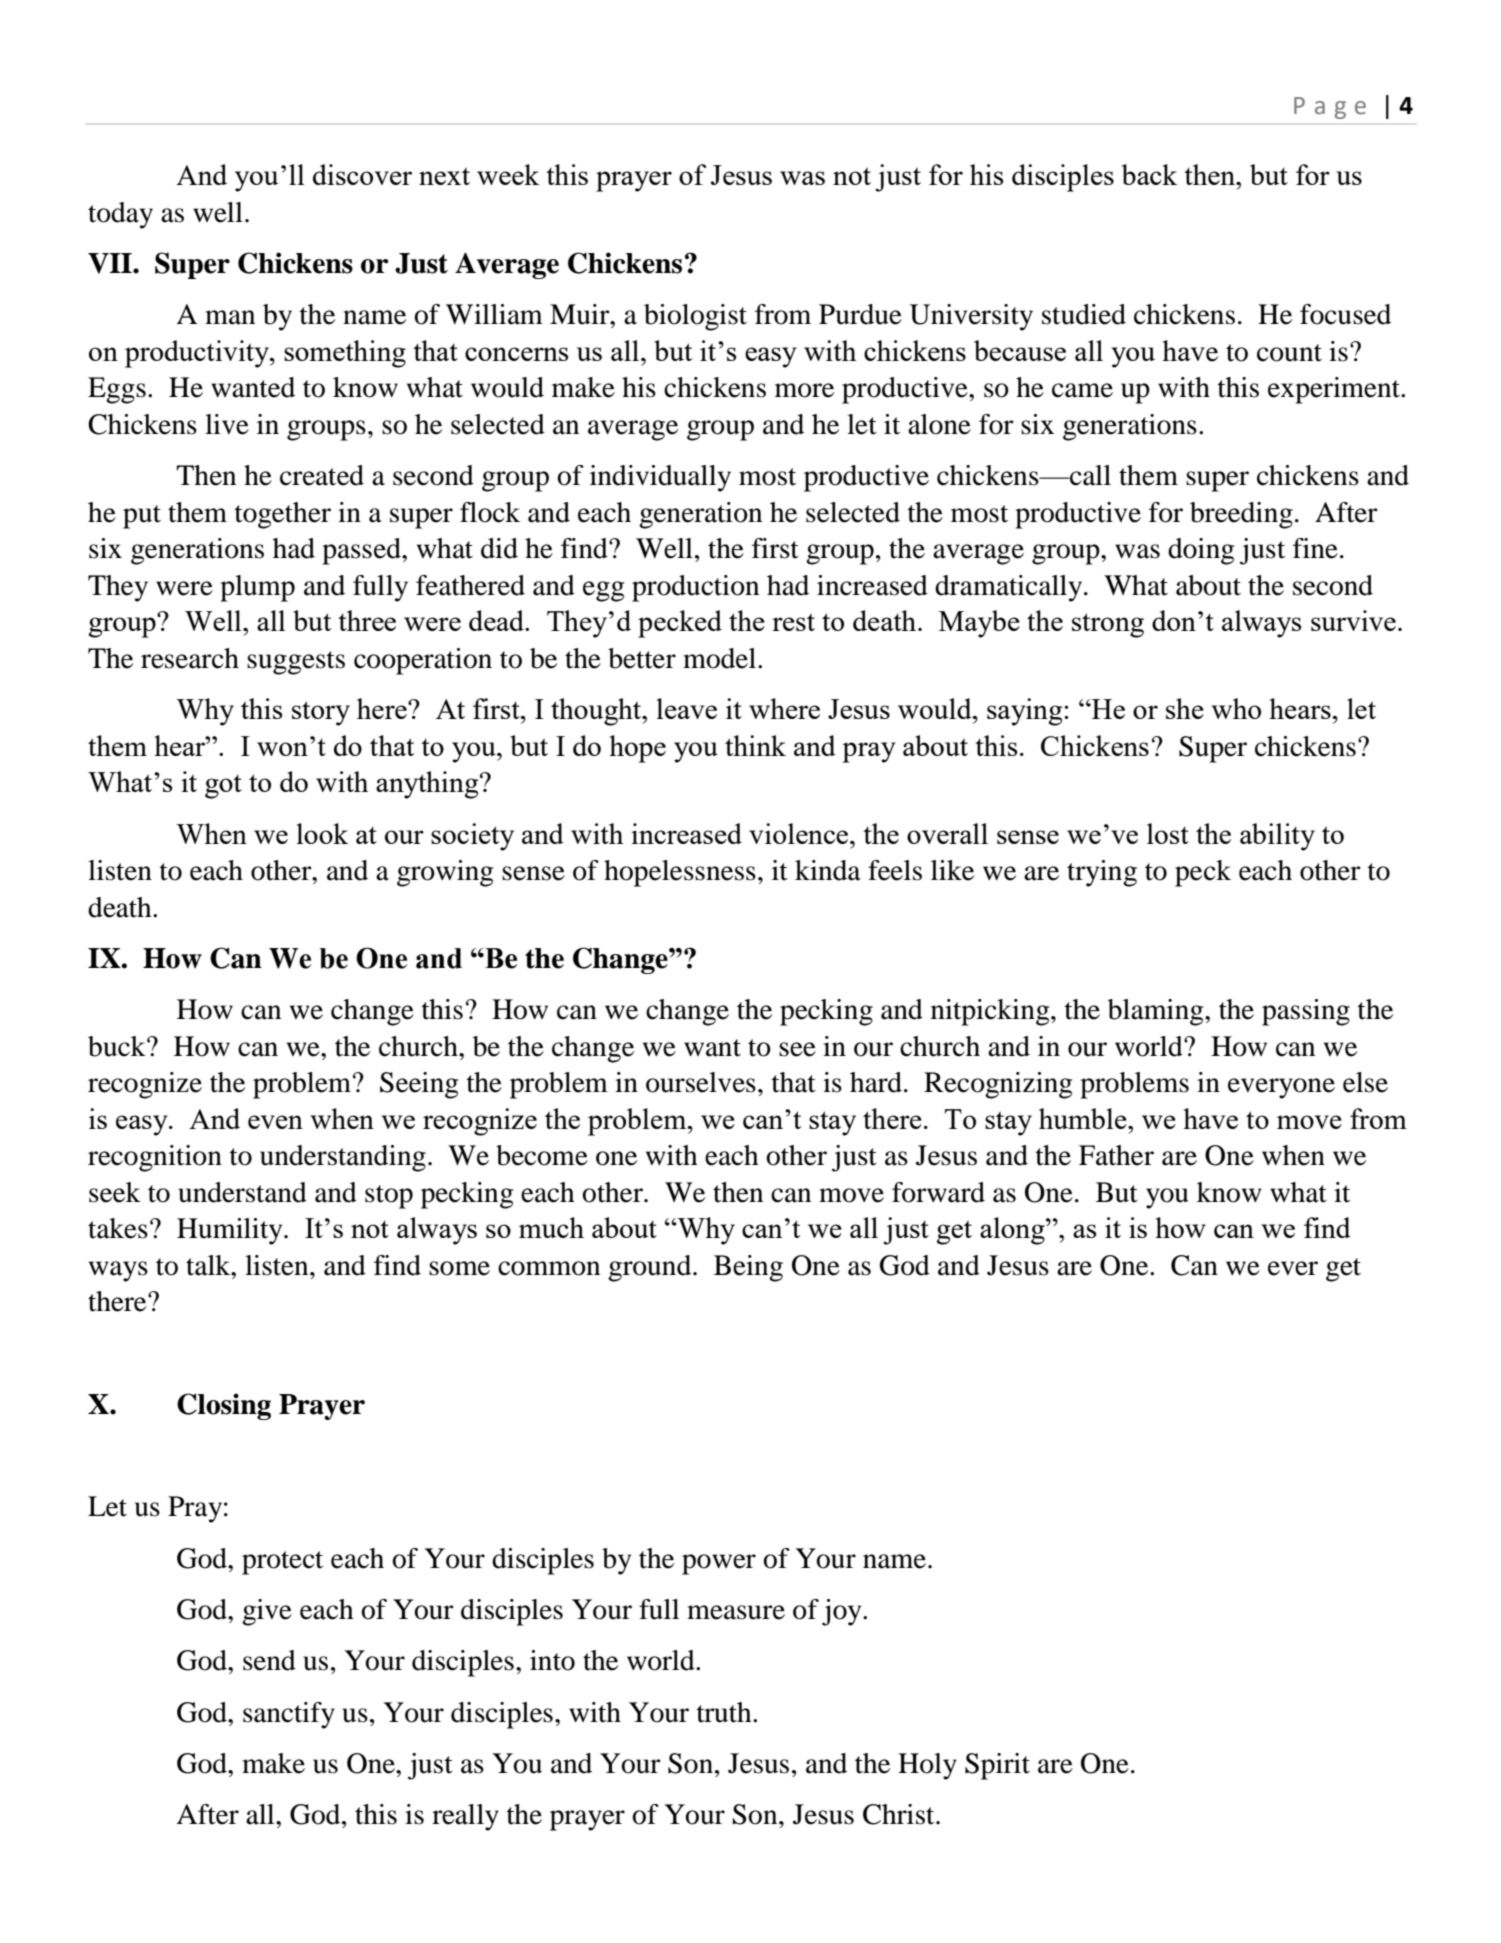  I want to click on ourselves, so click(701, 1082).
